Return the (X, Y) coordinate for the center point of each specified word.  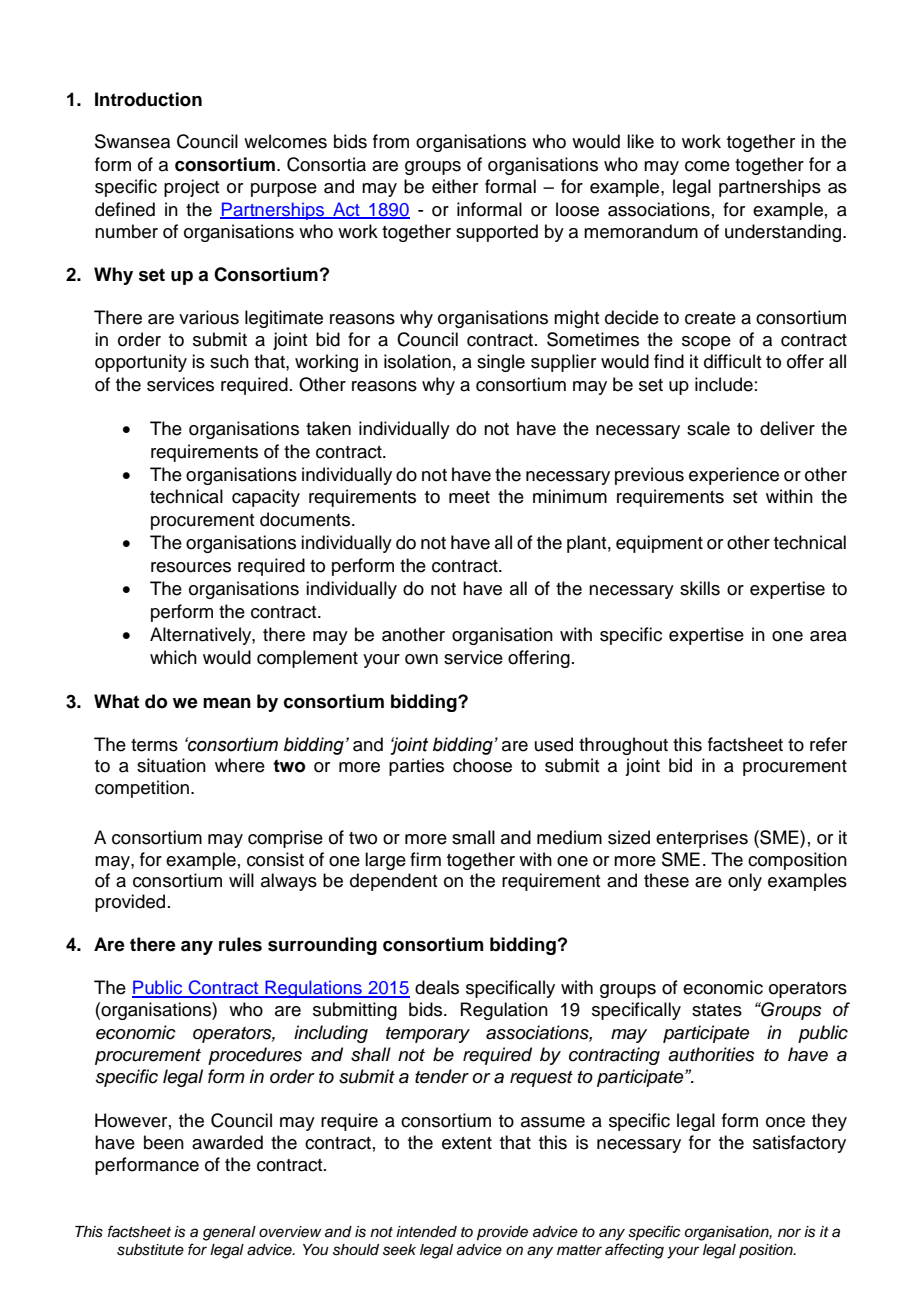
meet (469, 497)
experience (734, 476)
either (455, 186)
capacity (266, 498)
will (241, 880)
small (473, 837)
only (745, 882)
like (640, 141)
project (192, 188)
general (229, 1233)
